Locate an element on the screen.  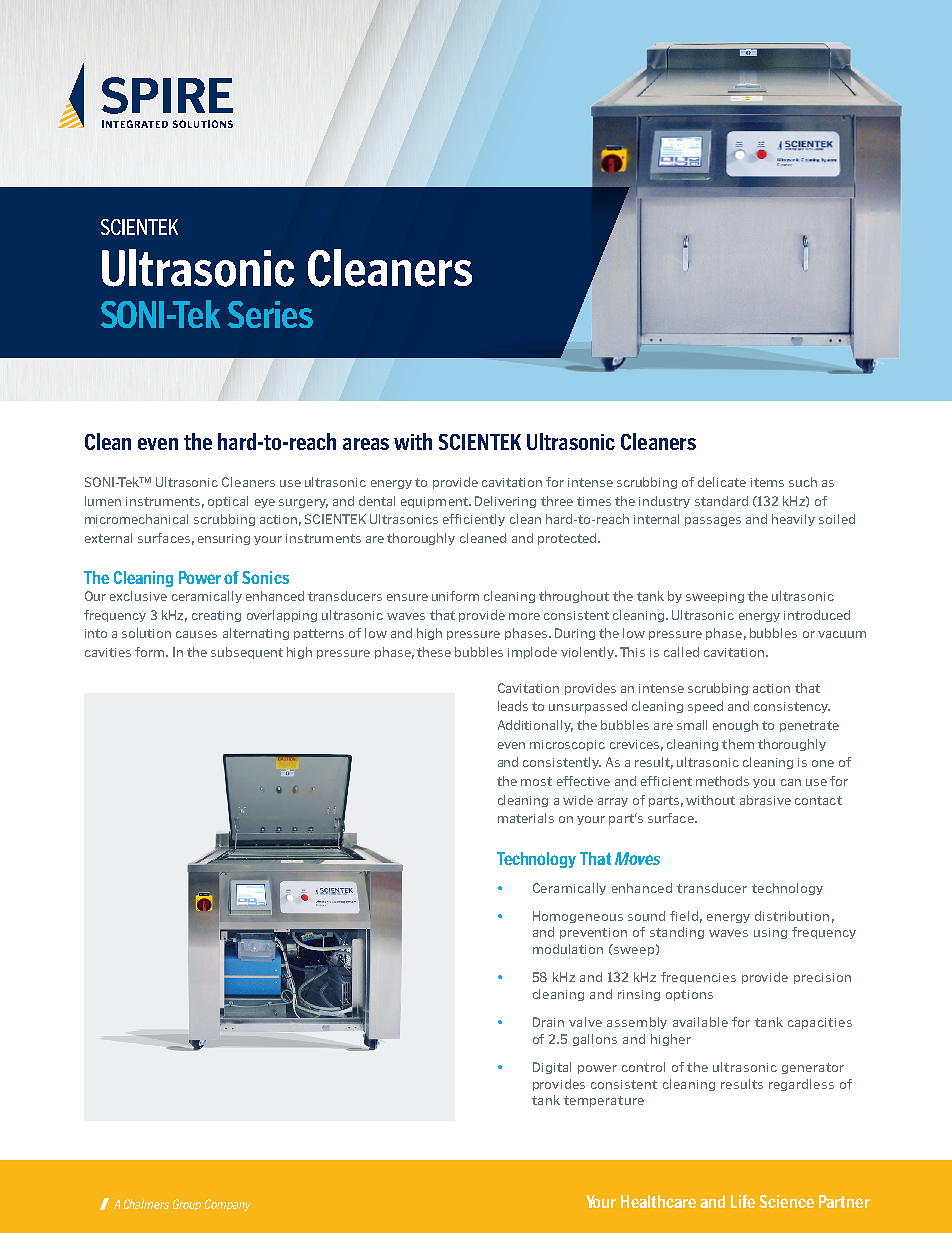
Series is located at coordinates (270, 314).
